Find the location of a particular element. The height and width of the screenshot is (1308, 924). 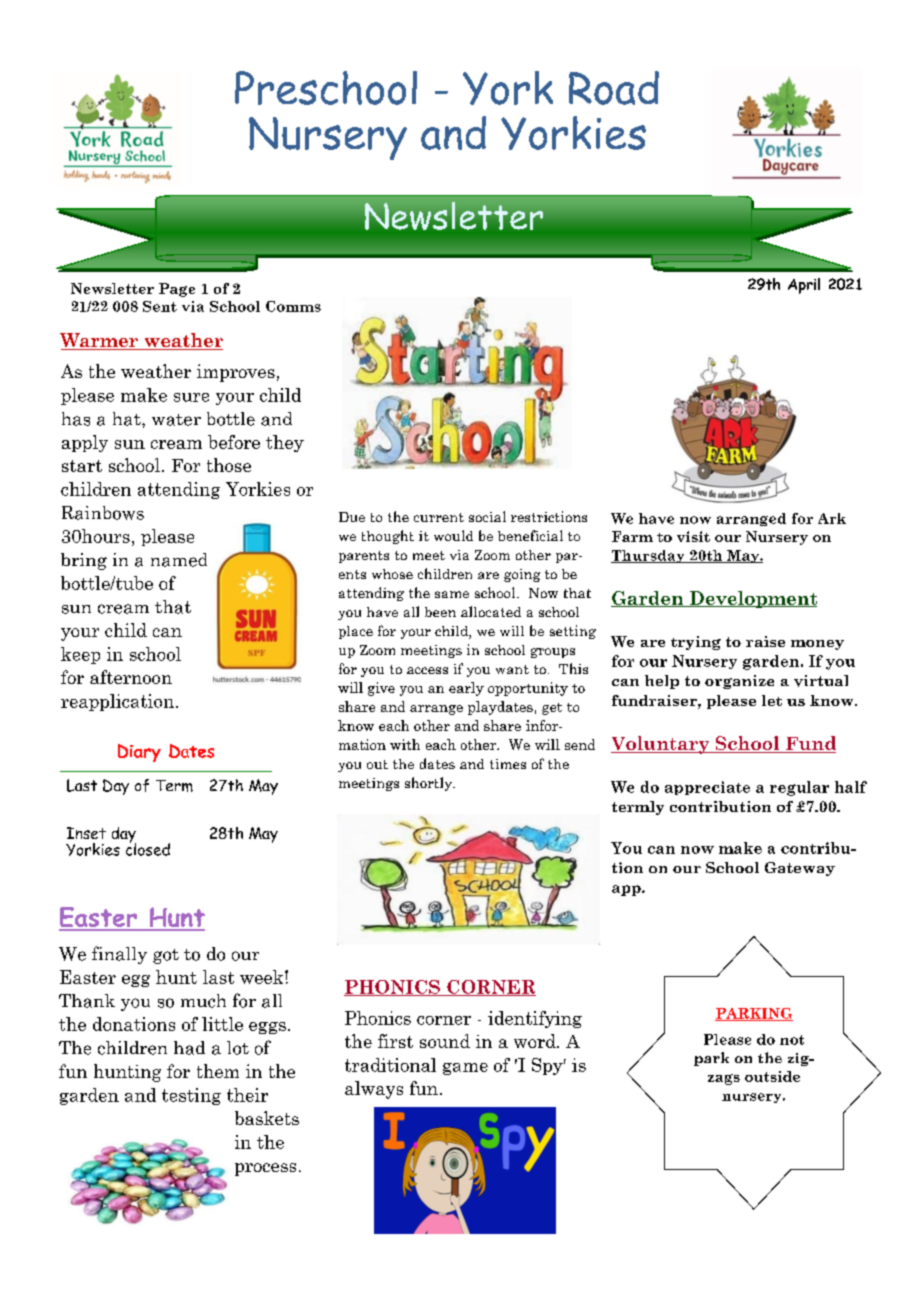

testing is located at coordinates (191, 1096).
